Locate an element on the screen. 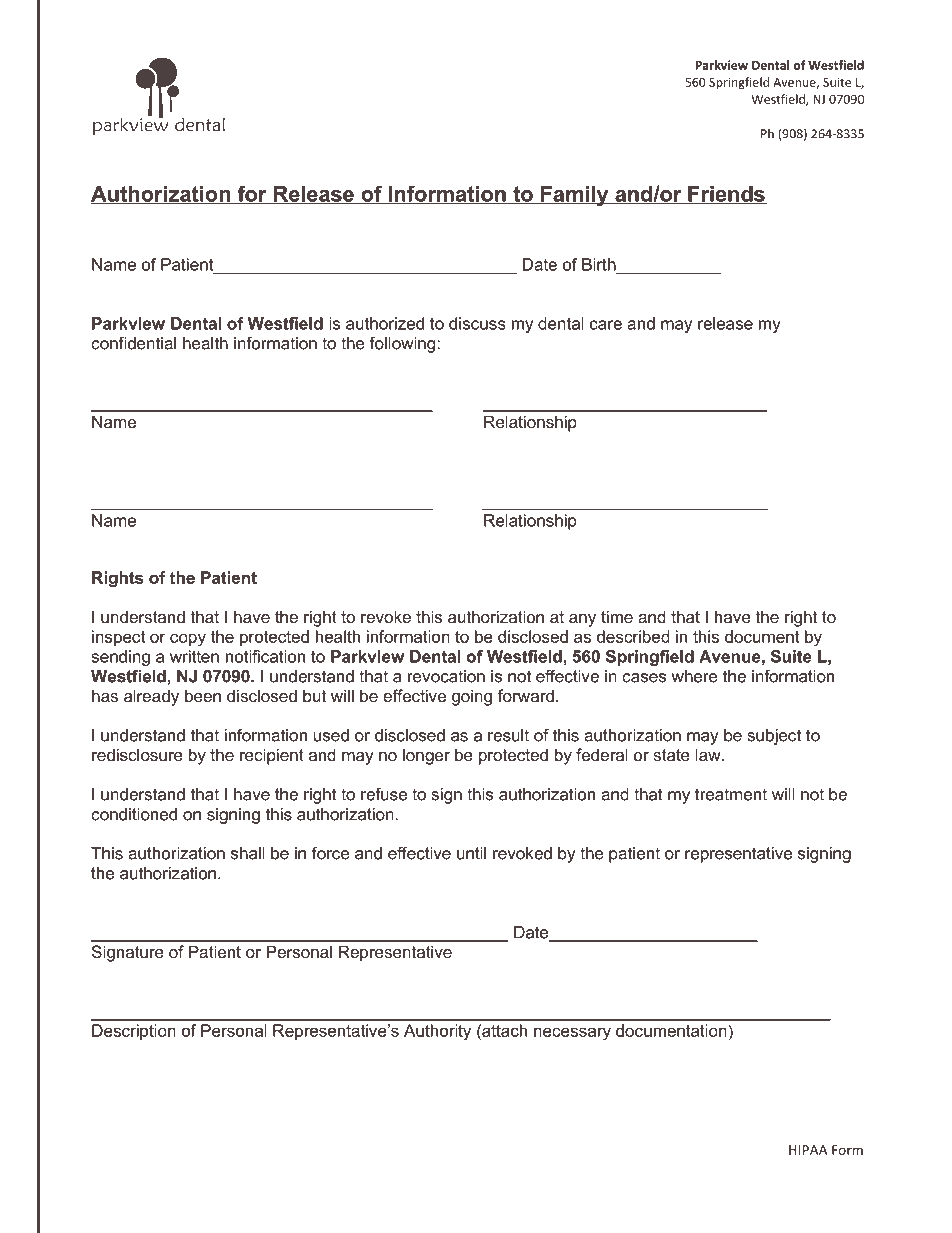 The height and width of the screenshot is (1233, 952). shall is located at coordinates (248, 853).
